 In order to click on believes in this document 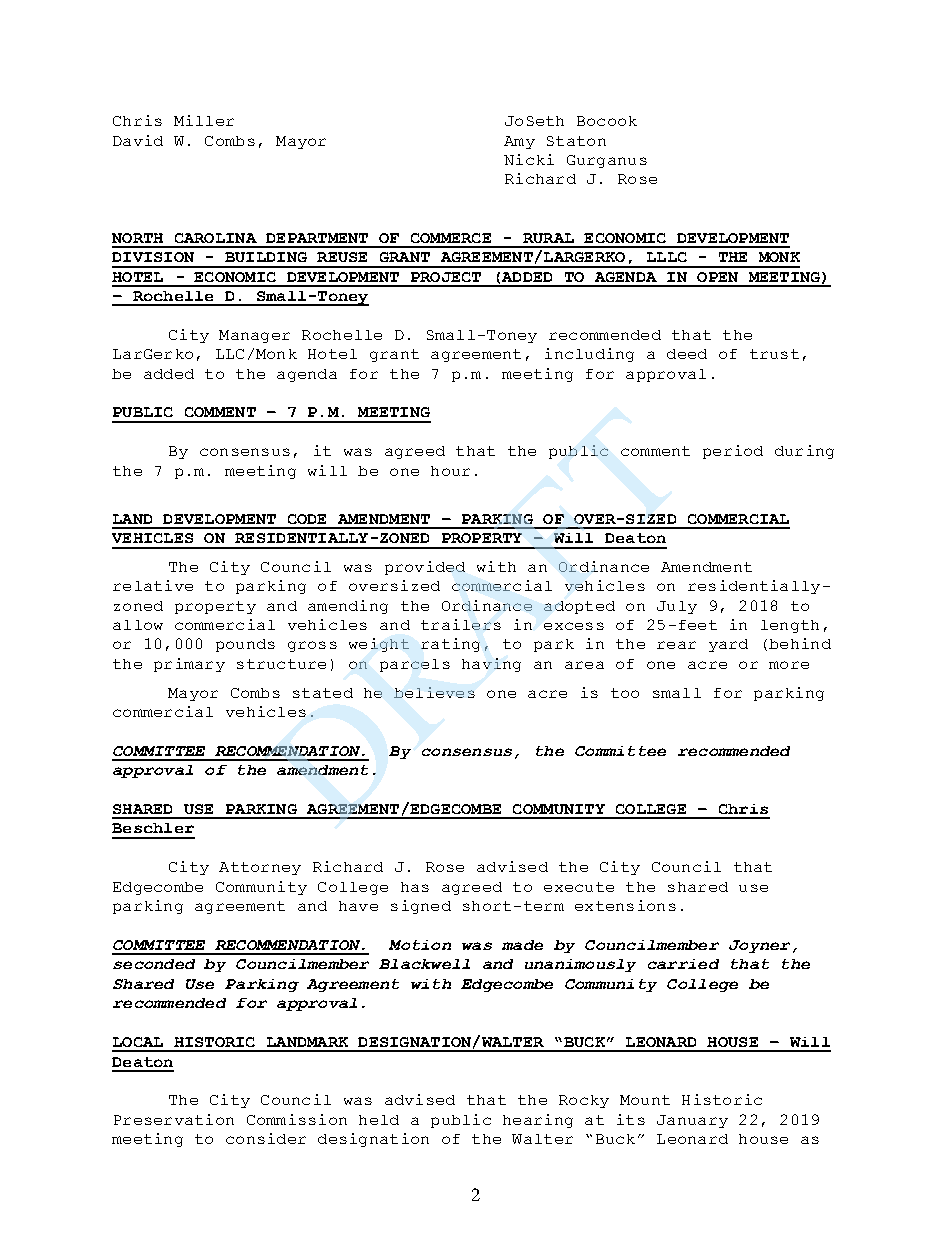, I will do `click(434, 692)`.
